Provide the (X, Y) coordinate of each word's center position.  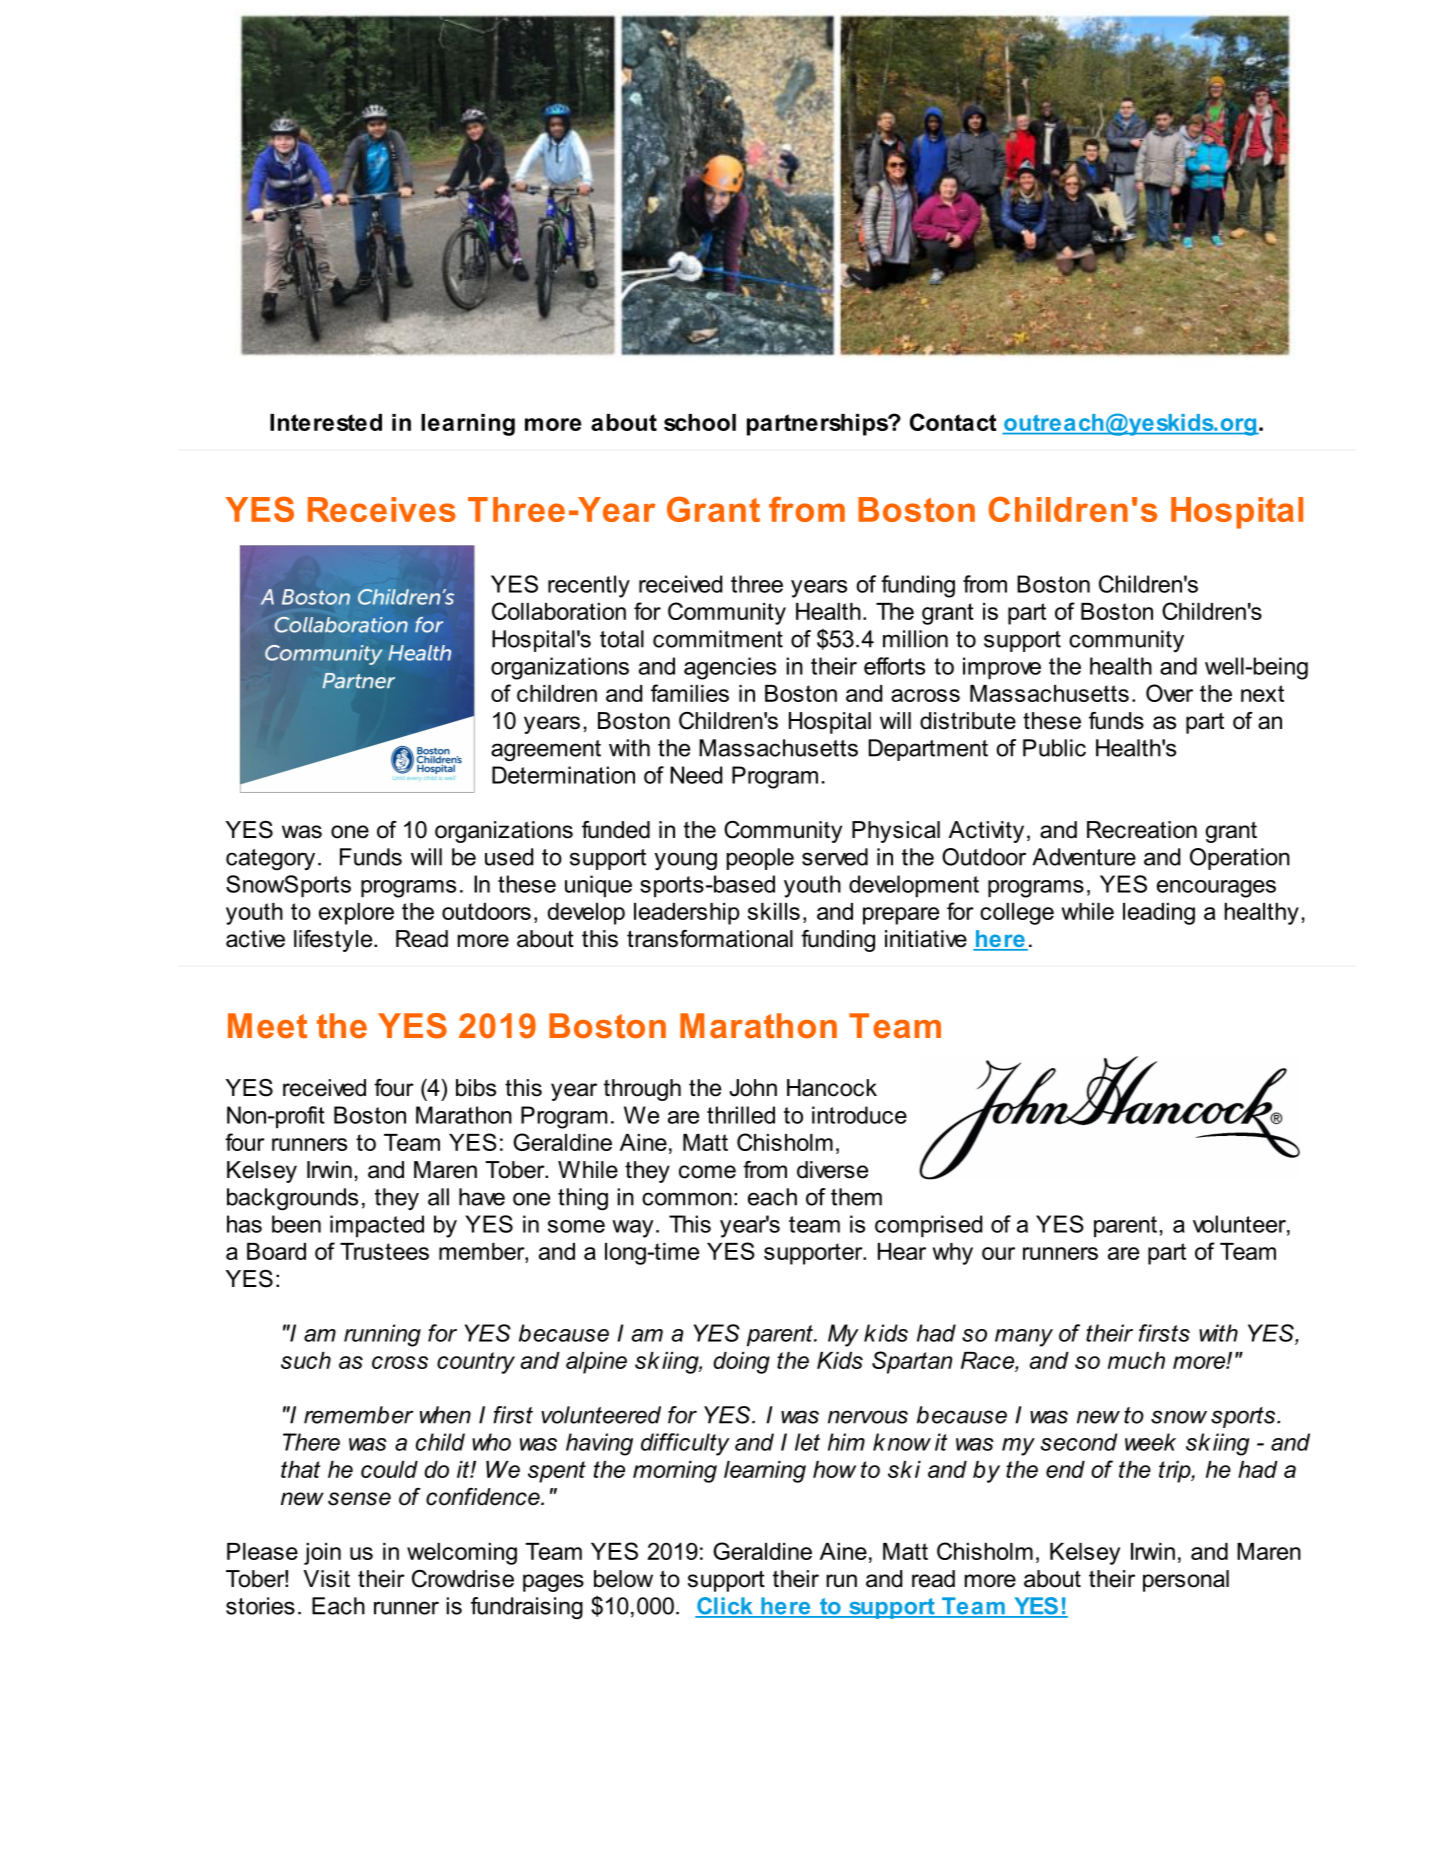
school (700, 422)
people (760, 859)
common (687, 1199)
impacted (377, 1226)
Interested (326, 422)
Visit (326, 1579)
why (953, 1254)
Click (725, 1607)
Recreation (1142, 830)
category (270, 859)
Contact (953, 422)
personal (1186, 1581)
